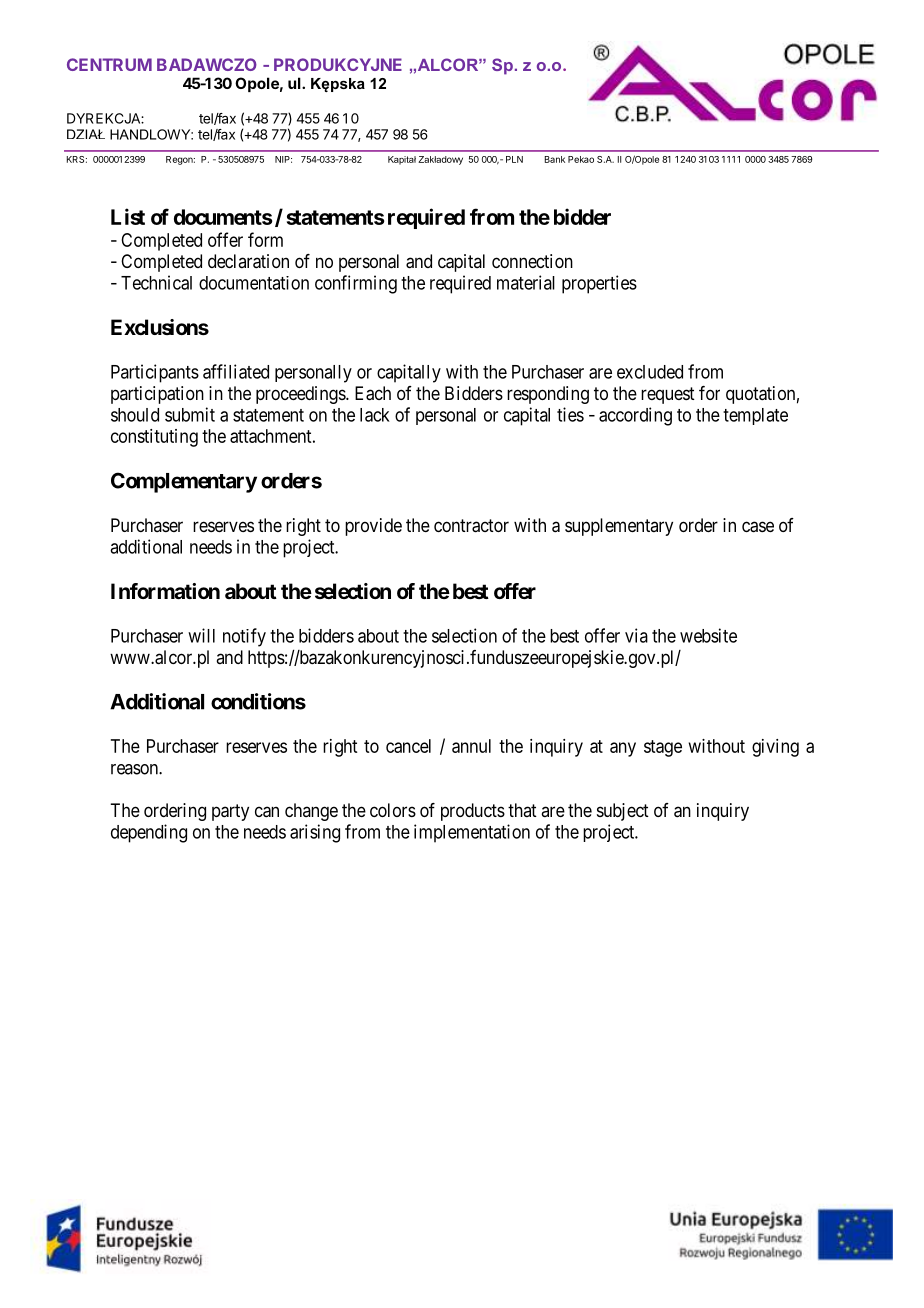 The image size is (924, 1308). What do you see at coordinates (555, 159) in the screenshot?
I see `Bank` at bounding box center [555, 159].
